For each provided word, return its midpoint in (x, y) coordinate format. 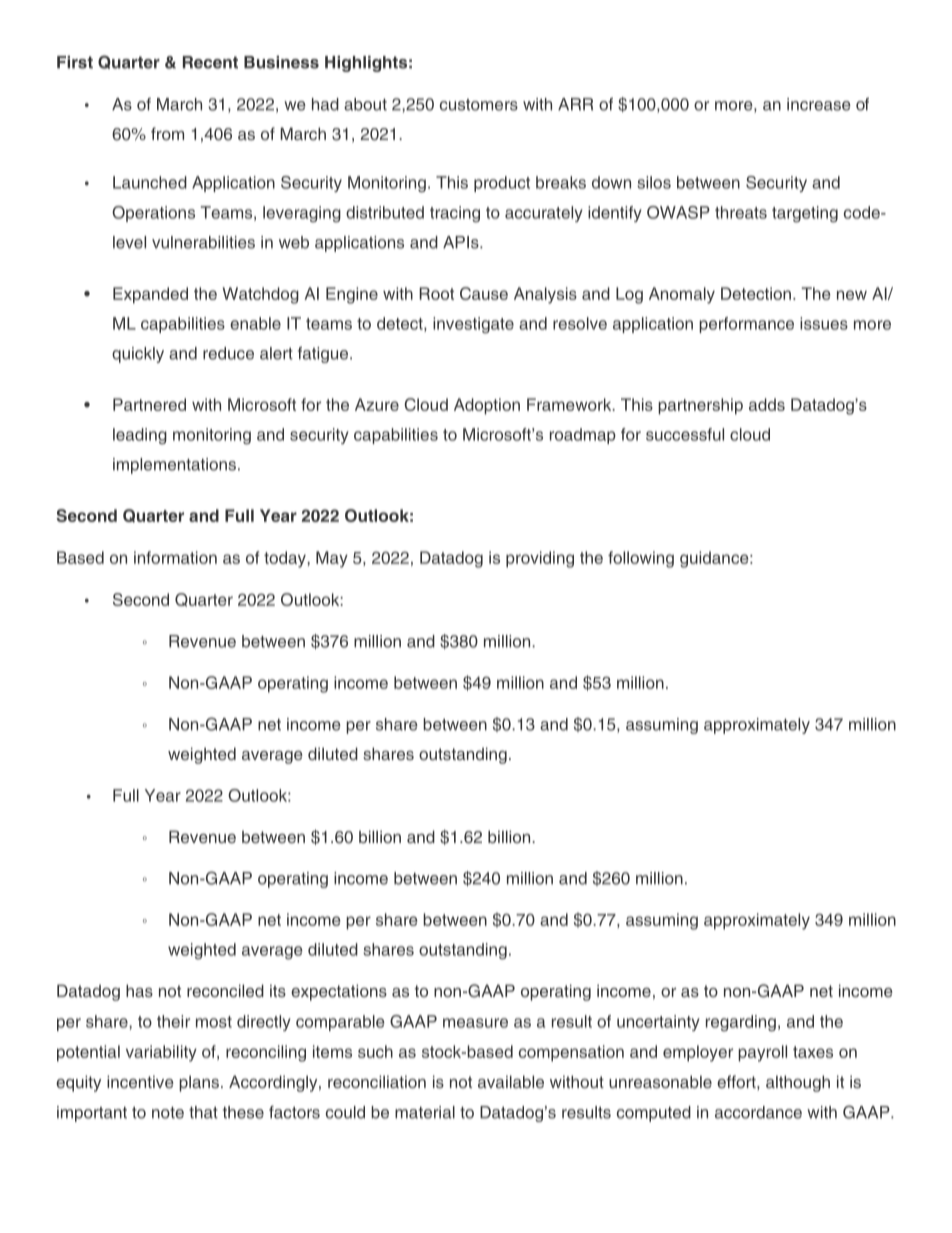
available (511, 1081)
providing (540, 559)
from (167, 133)
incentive (140, 1081)
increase (819, 104)
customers (479, 105)
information (175, 557)
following (641, 559)
